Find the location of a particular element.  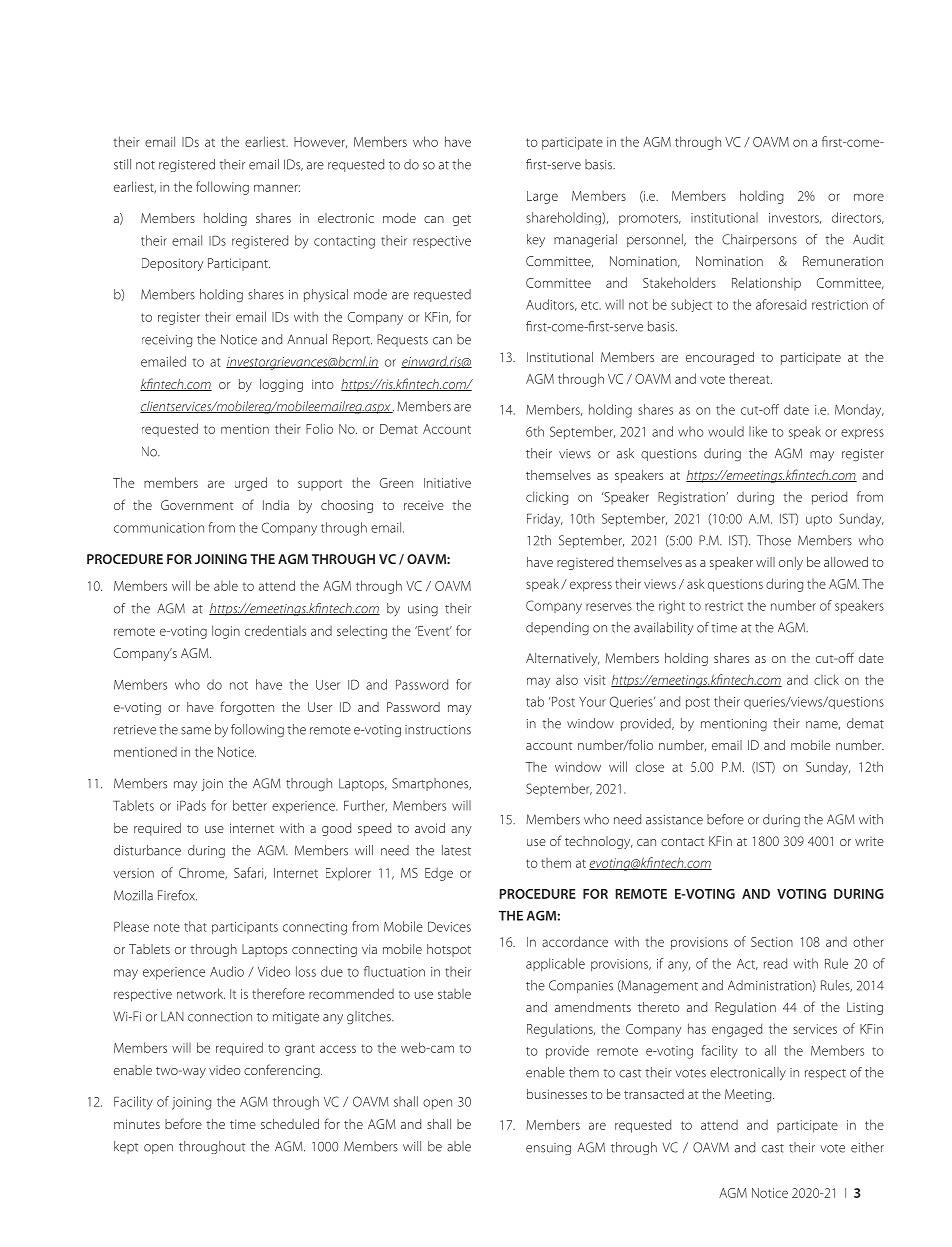

Government is located at coordinates (197, 505).
